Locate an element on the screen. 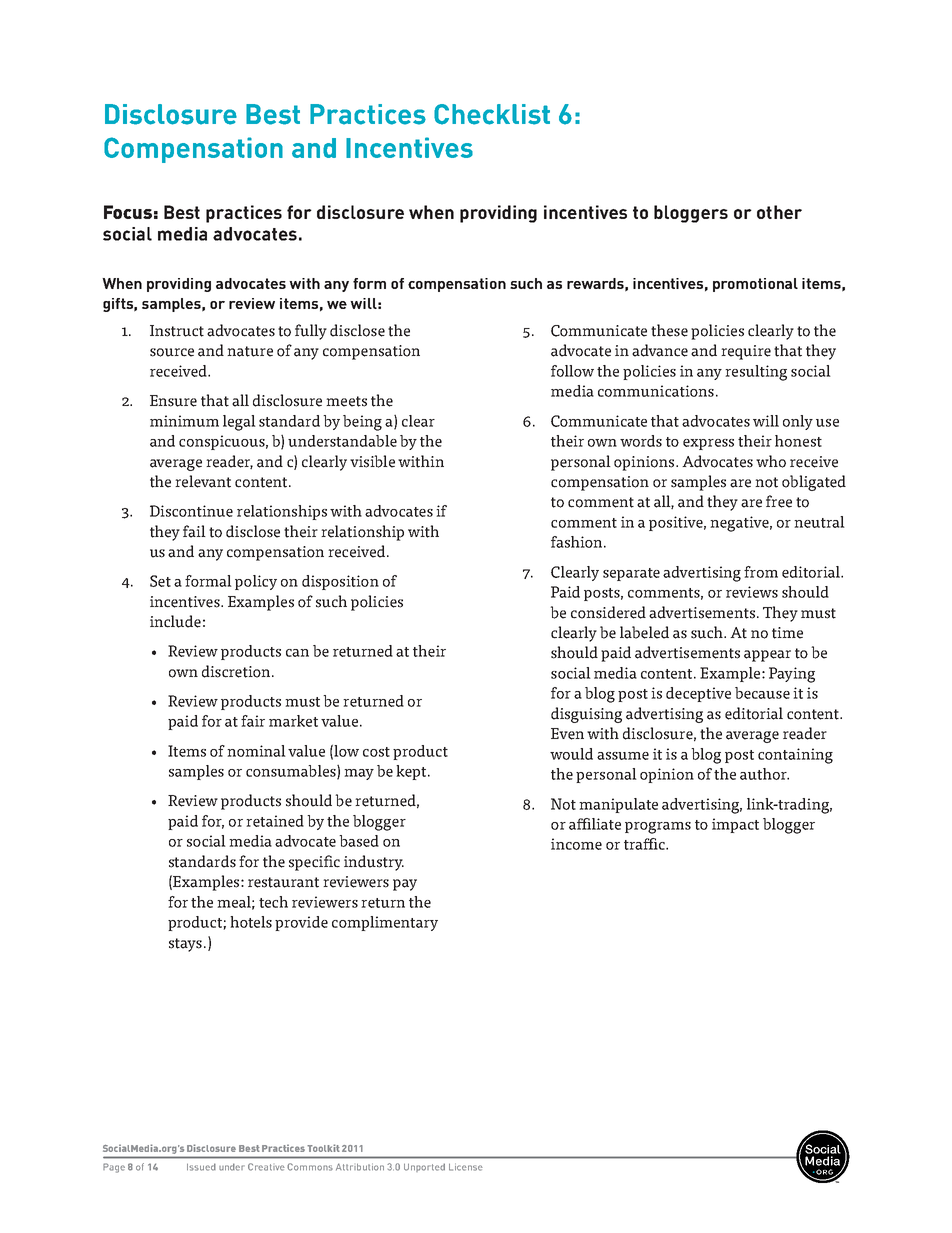  kept is located at coordinates (412, 772).
